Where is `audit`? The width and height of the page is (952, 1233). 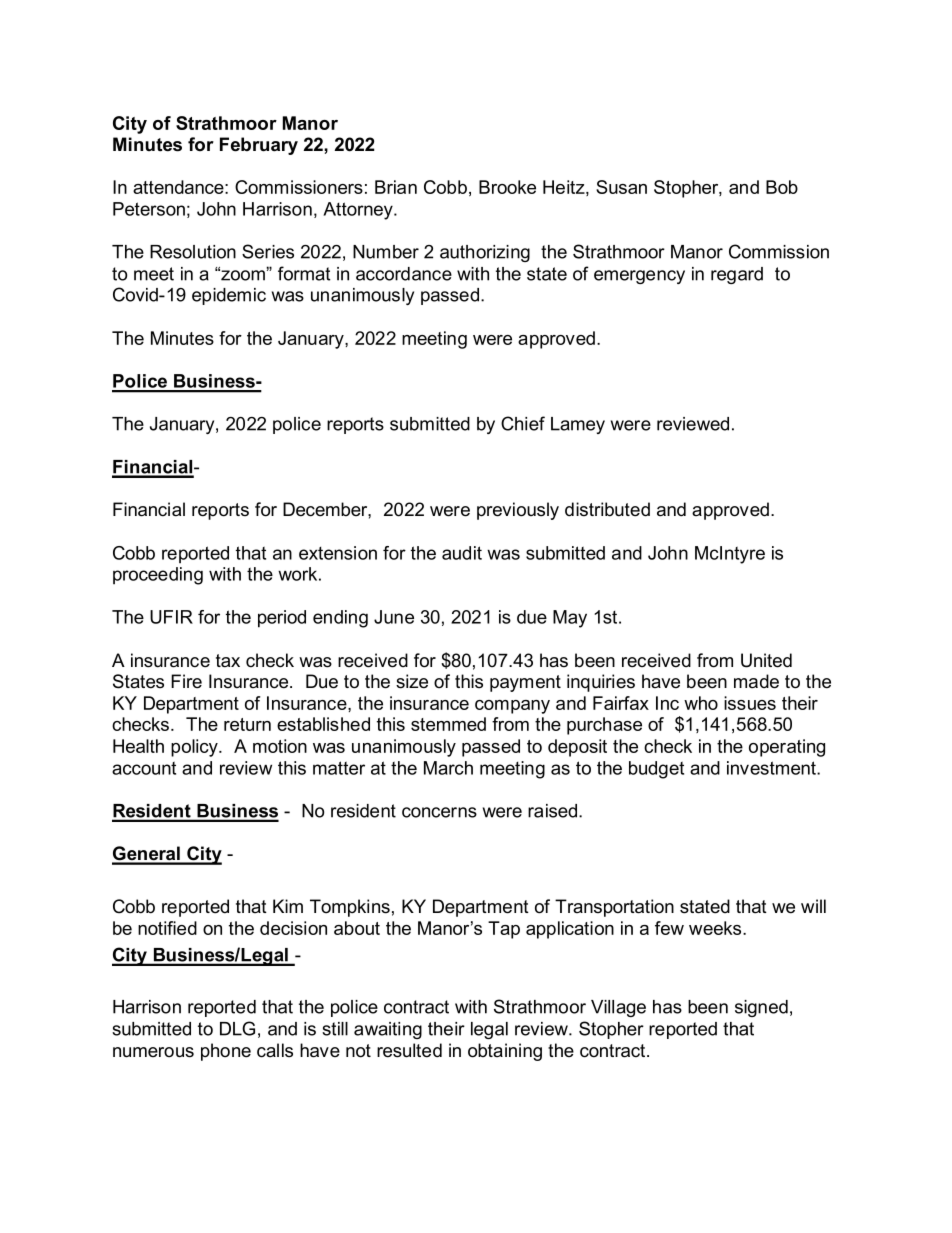 audit is located at coordinates (462, 553).
